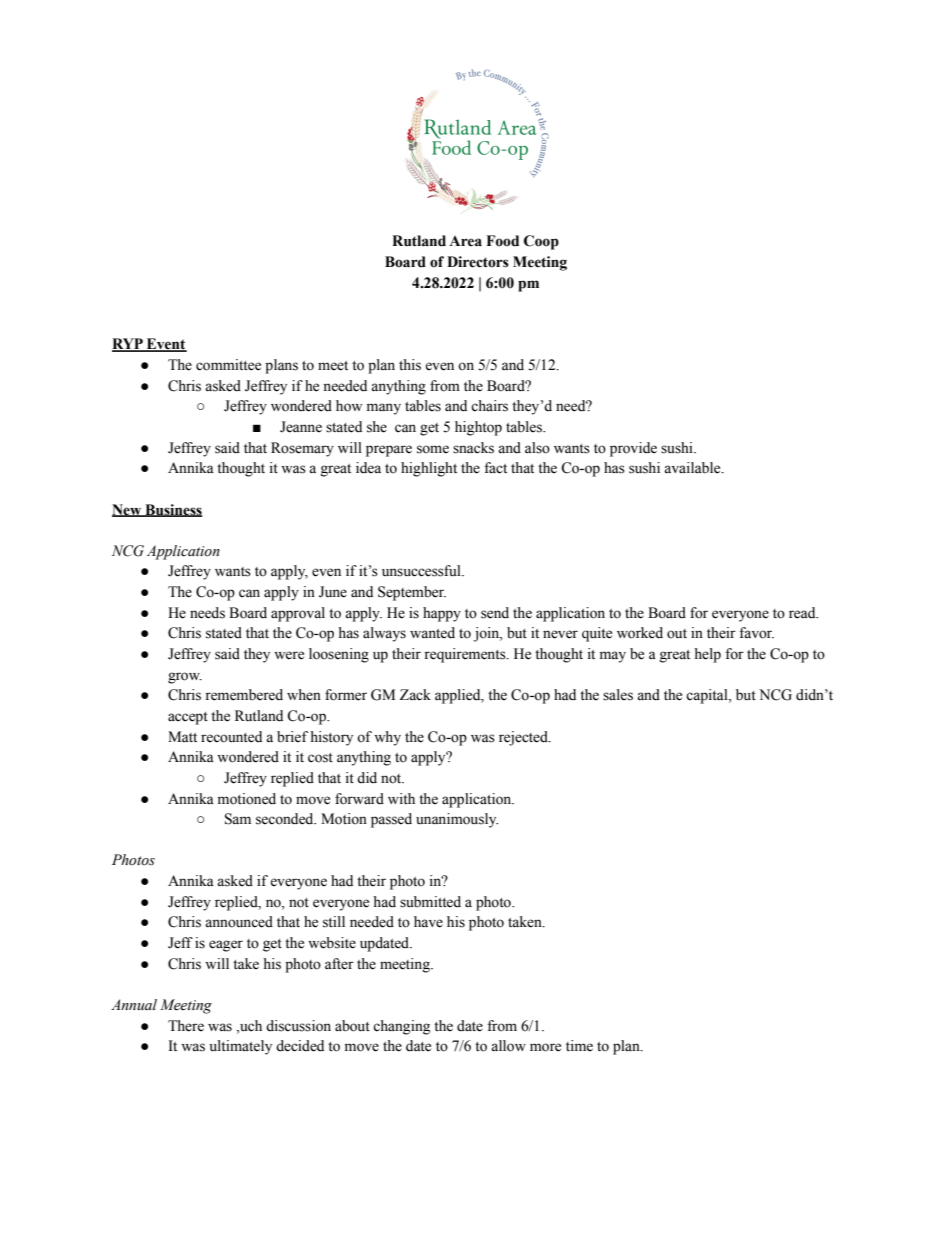 This screenshot has width=952, height=1233. Describe the element at coordinates (185, 678) in the screenshot. I see `grow` at that location.
